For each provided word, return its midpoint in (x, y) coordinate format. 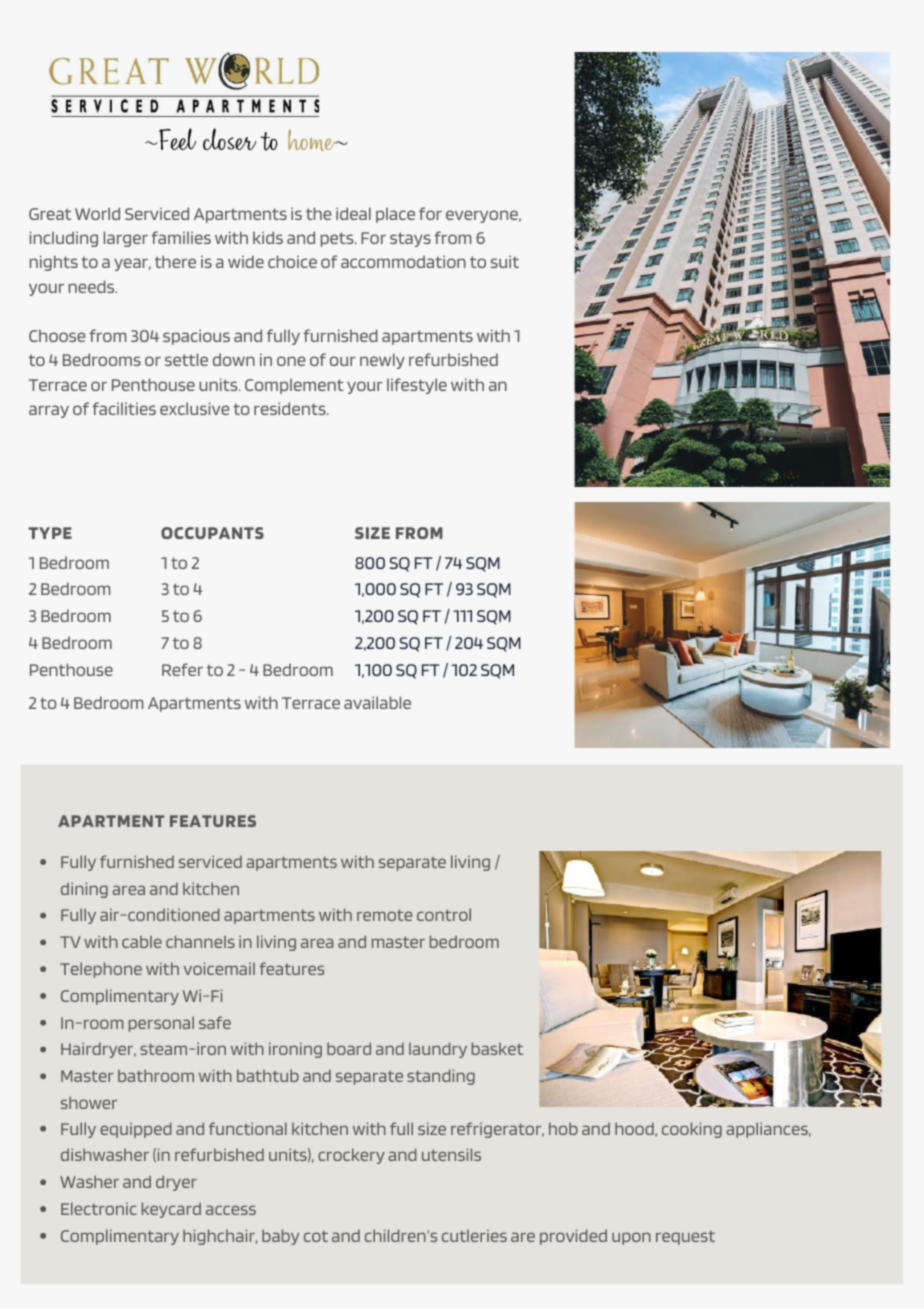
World (97, 213)
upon (631, 1238)
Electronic (99, 1208)
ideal (353, 213)
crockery (351, 1156)
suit (505, 261)
